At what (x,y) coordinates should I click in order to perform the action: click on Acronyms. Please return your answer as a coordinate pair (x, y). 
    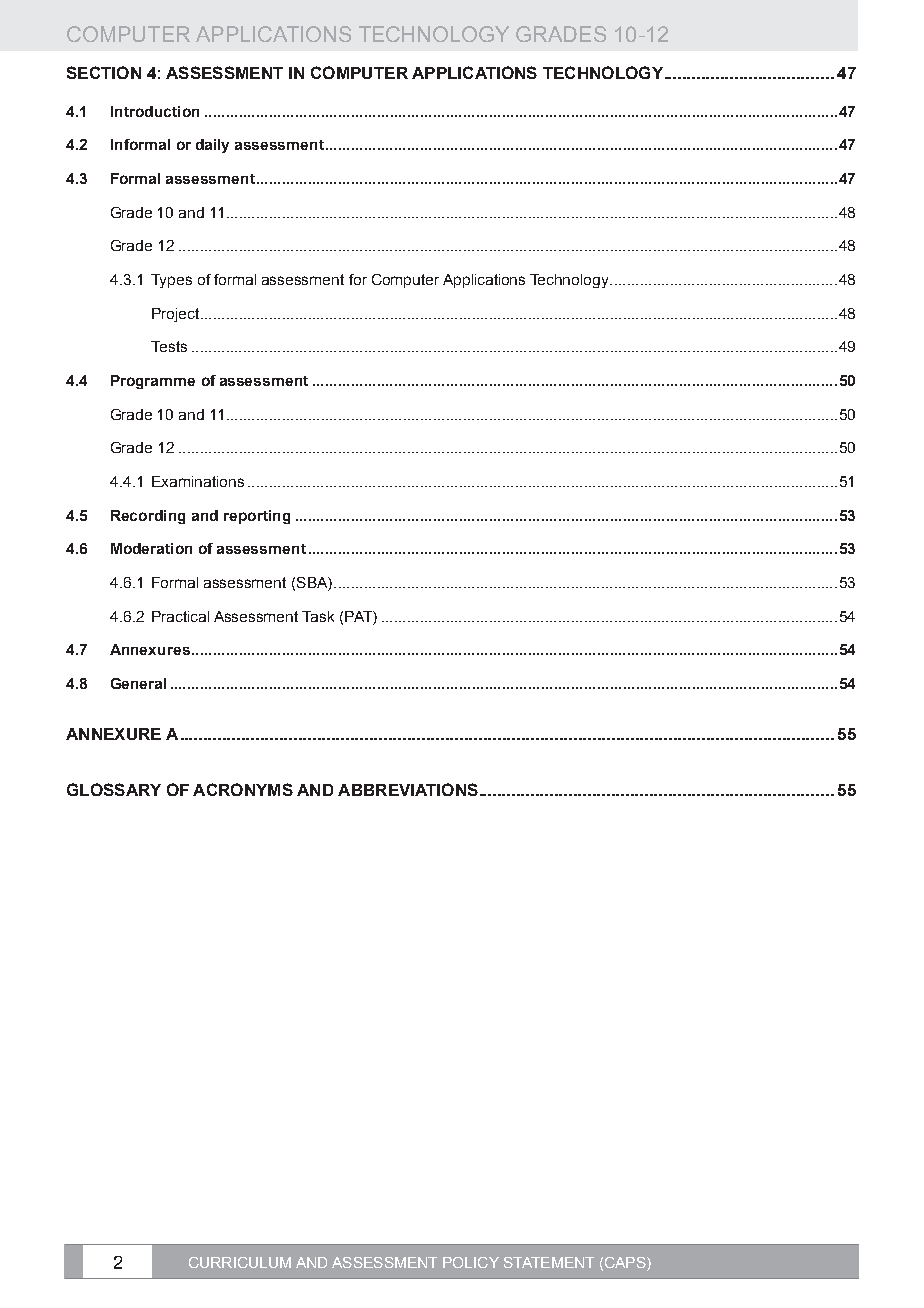
    Looking at the image, I should click on (243, 789).
